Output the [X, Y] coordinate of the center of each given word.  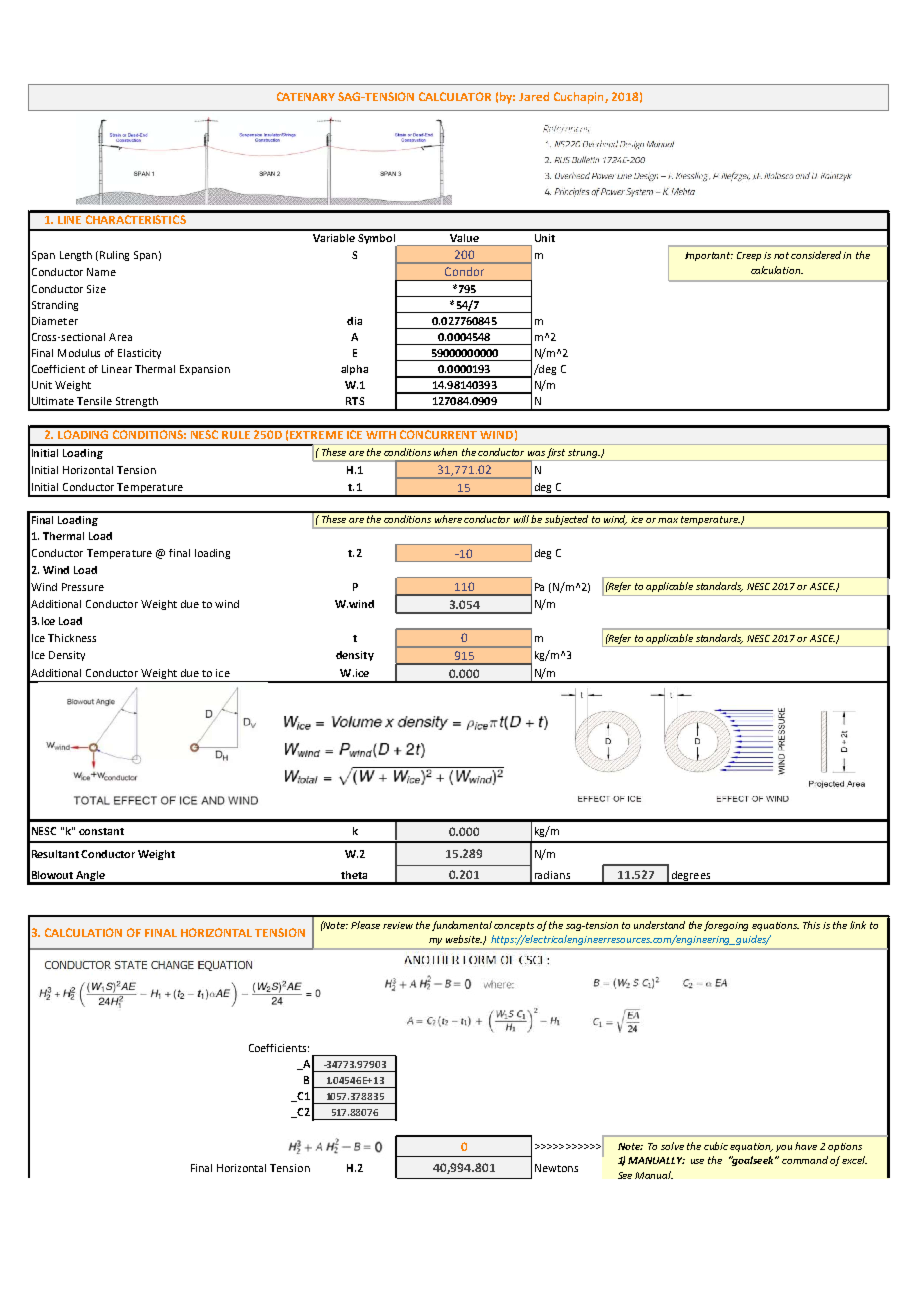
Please [365, 925]
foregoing [726, 926]
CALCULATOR [455, 96]
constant [101, 831]
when [445, 452]
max [668, 520]
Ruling [114, 256]
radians [552, 875]
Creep [749, 256]
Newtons [556, 1168]
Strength [137, 403]
